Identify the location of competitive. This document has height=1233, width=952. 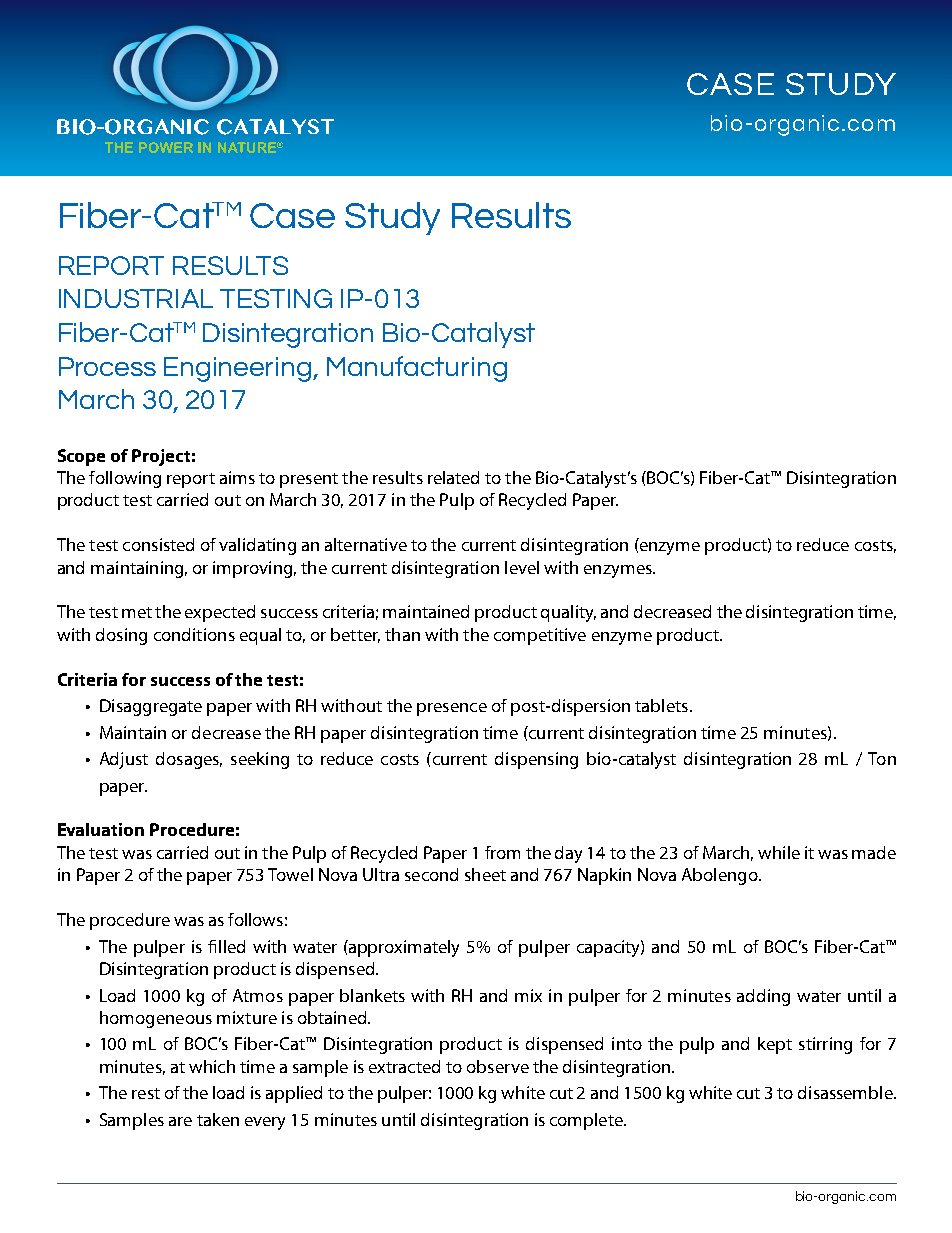
(540, 636).
